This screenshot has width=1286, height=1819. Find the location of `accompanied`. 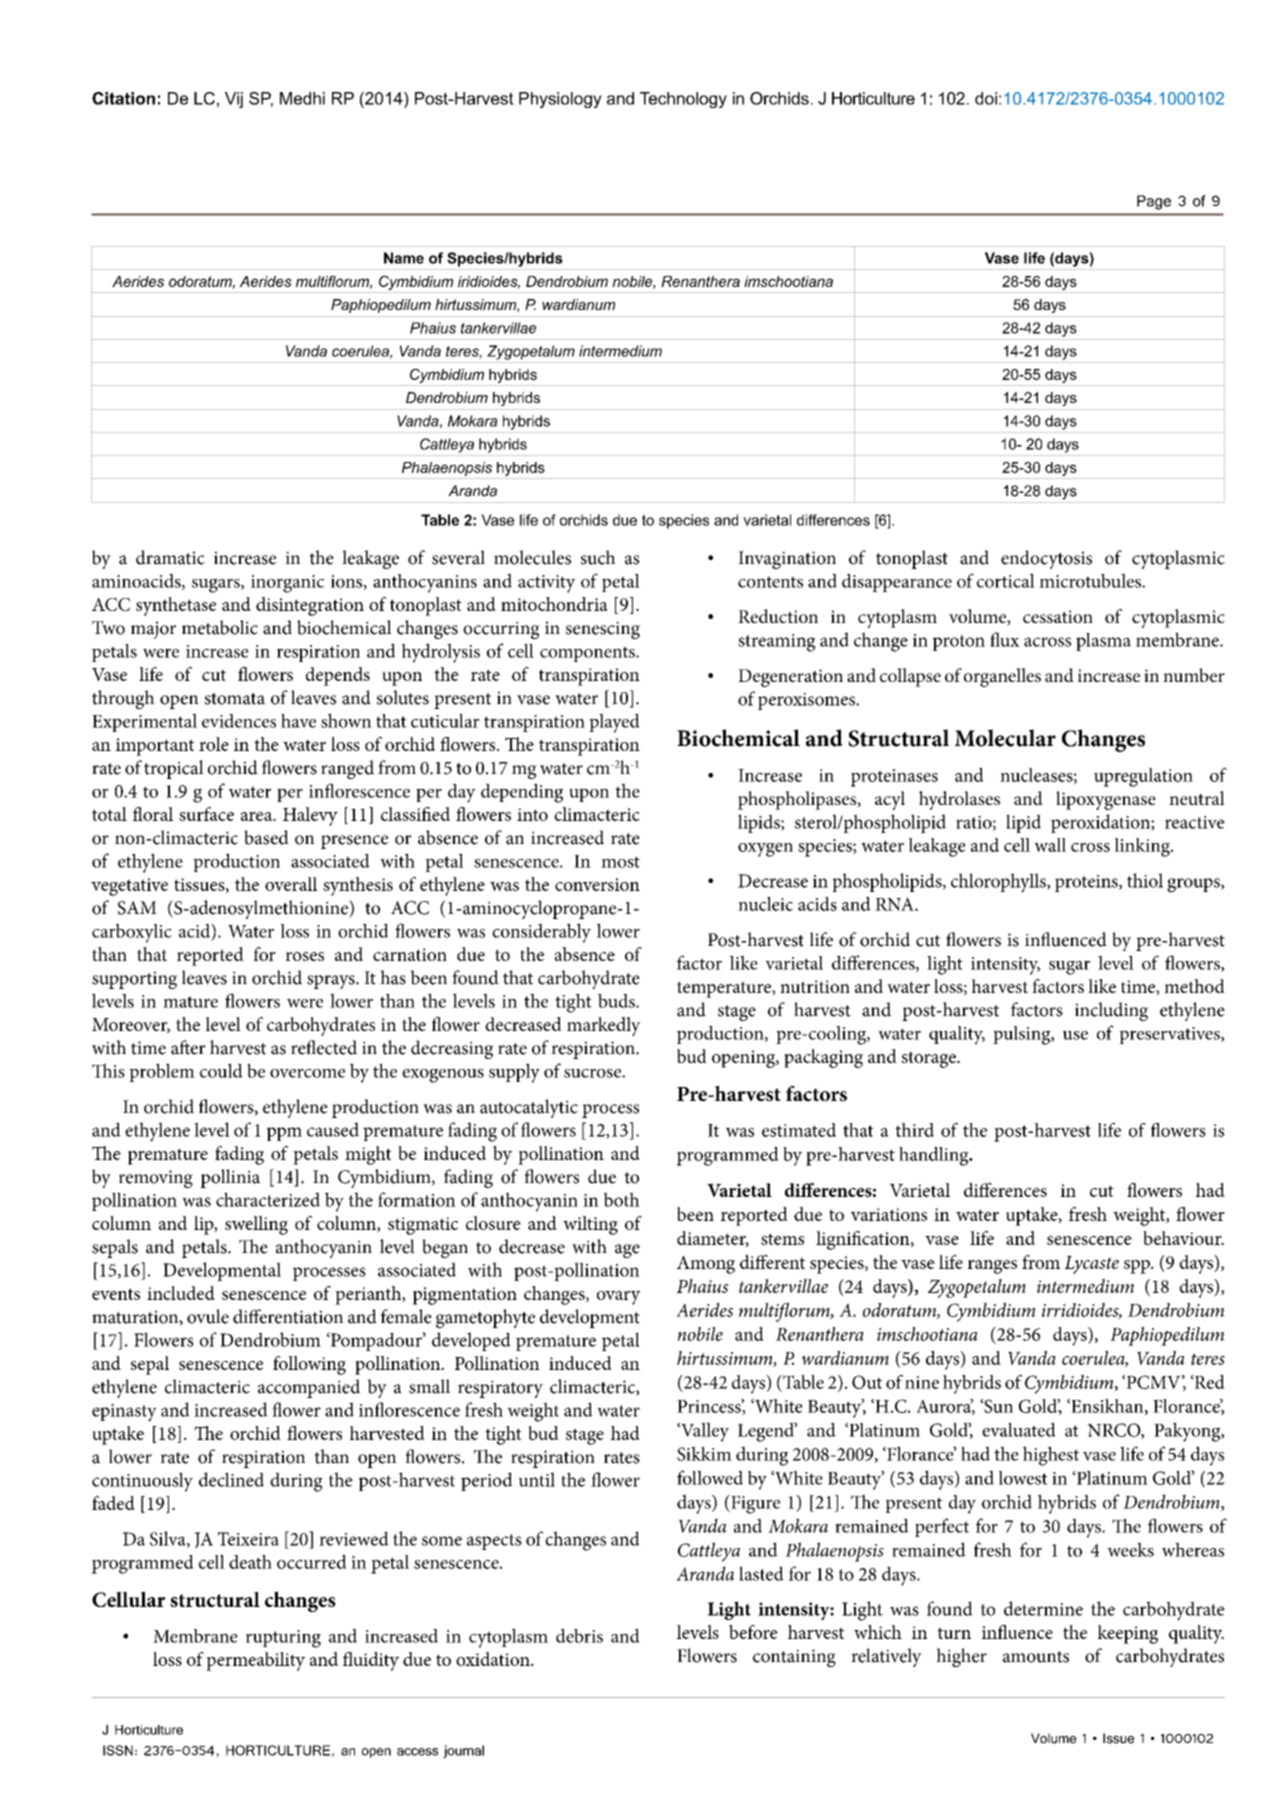

accompanied is located at coordinates (309, 1388).
